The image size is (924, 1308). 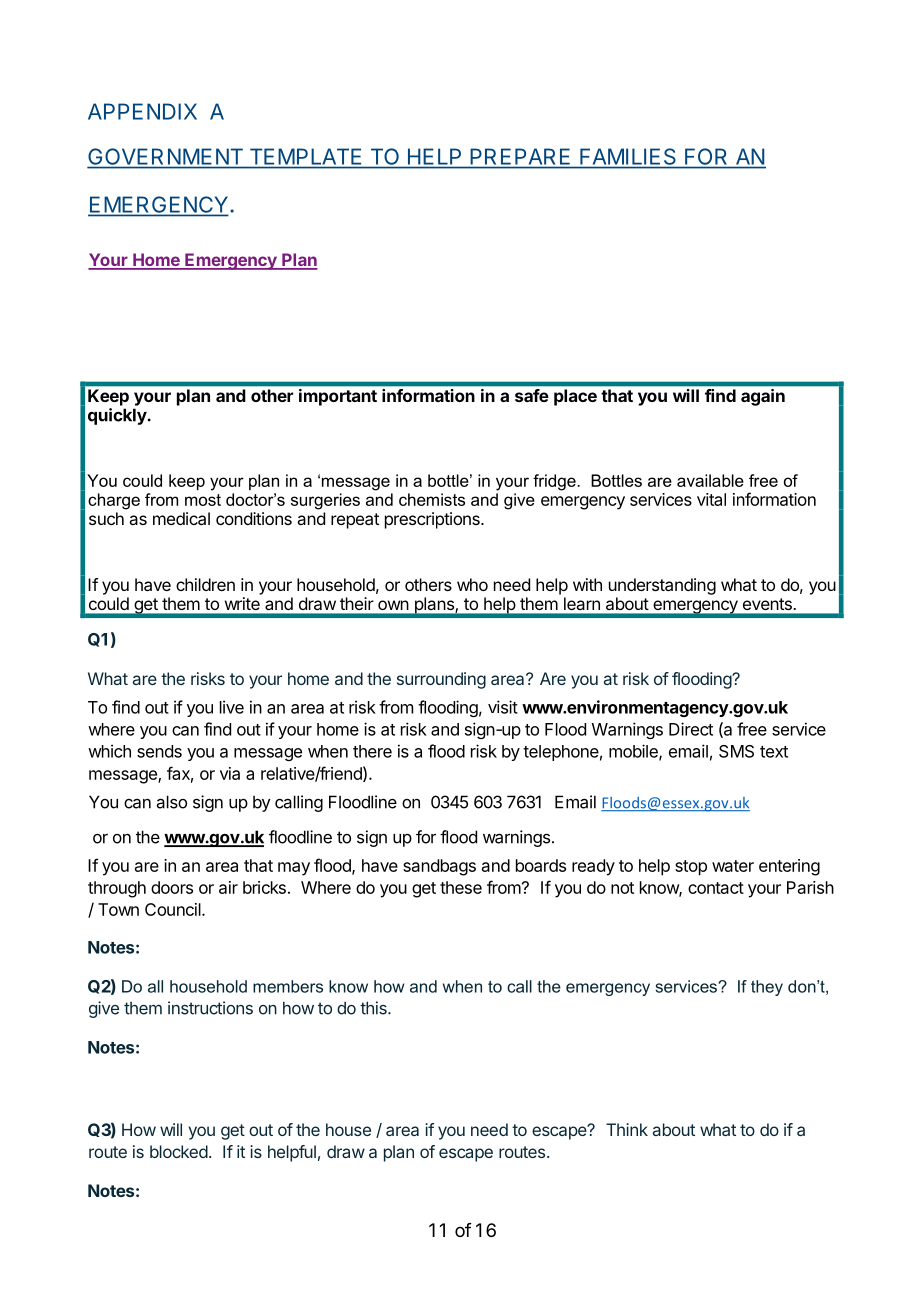 What do you see at coordinates (432, 499) in the page?
I see `chemists` at bounding box center [432, 499].
